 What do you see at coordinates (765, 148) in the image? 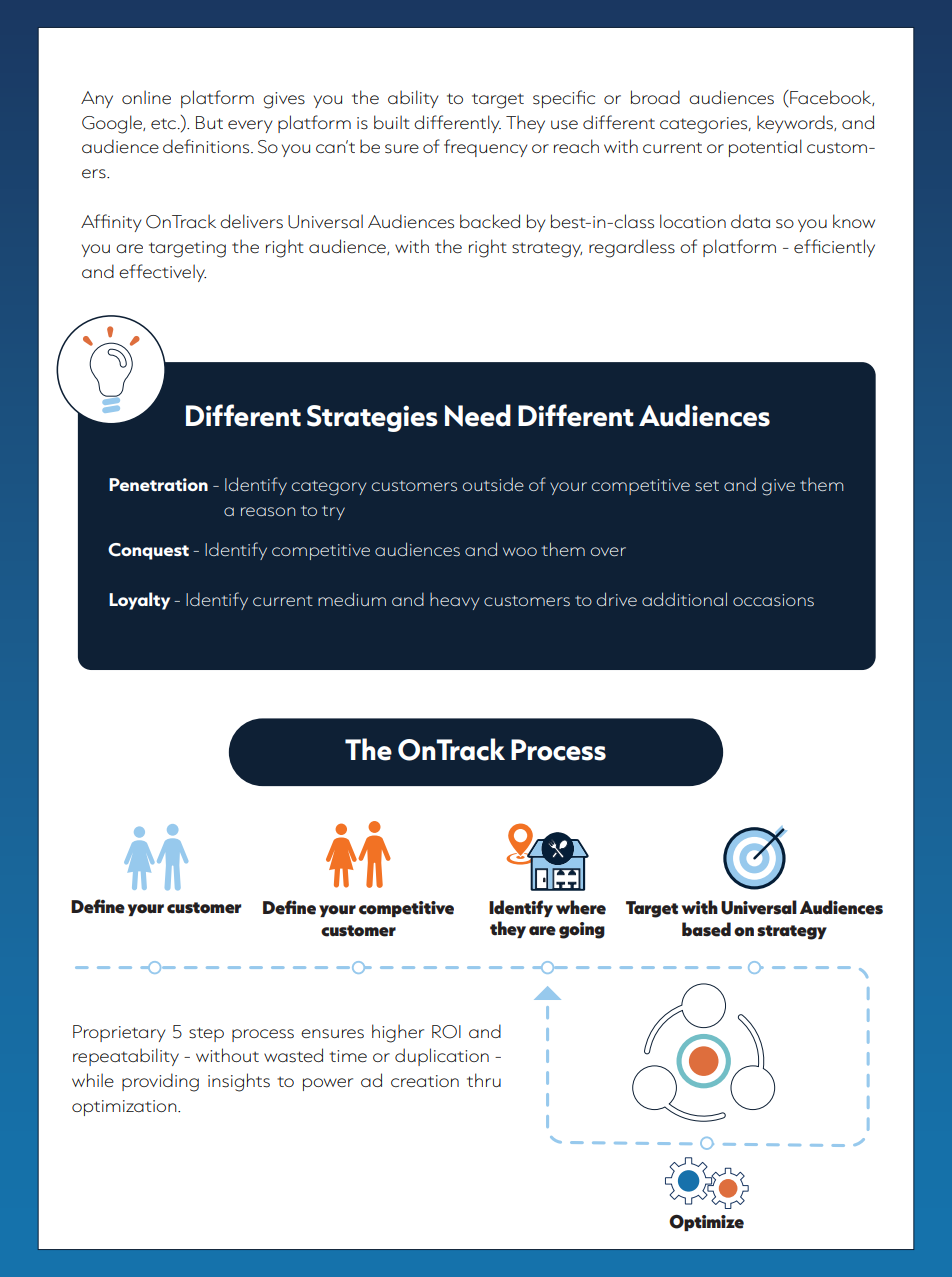
I see `potential` at bounding box center [765, 148].
